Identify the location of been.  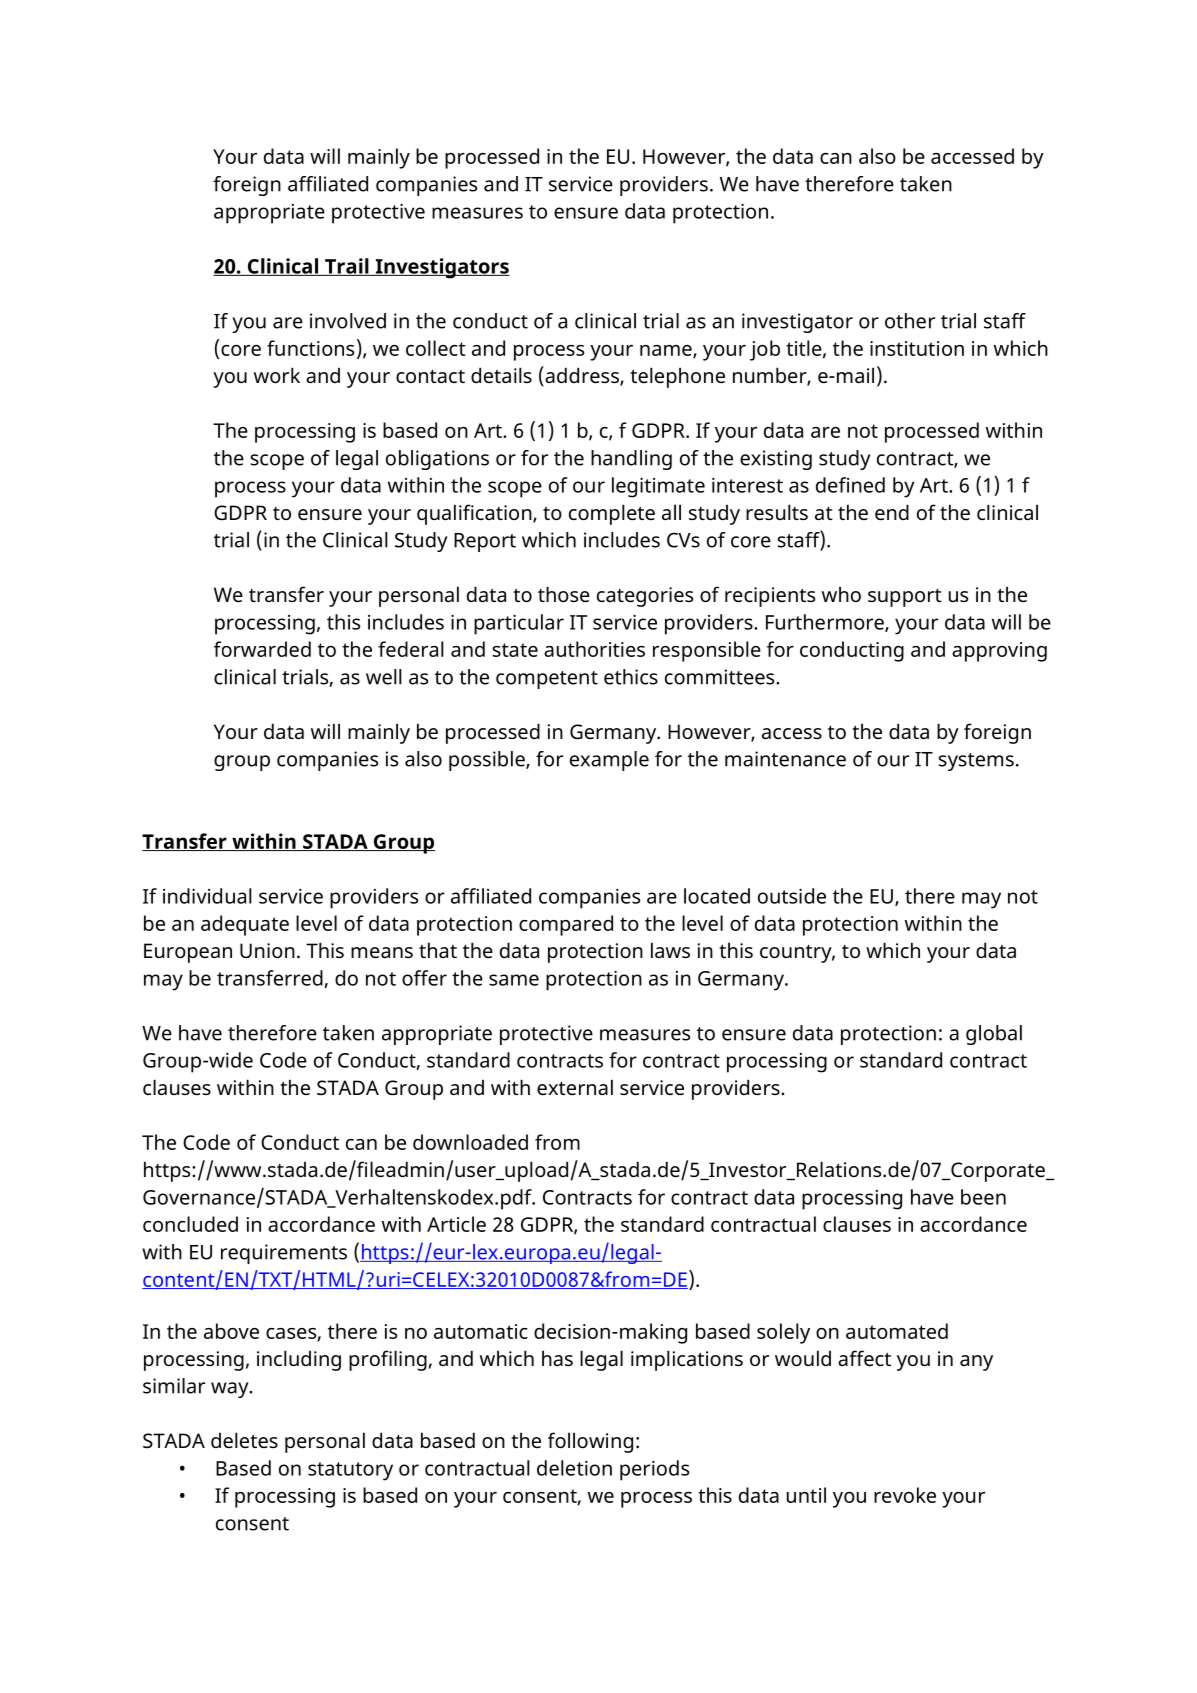
(983, 1197).
